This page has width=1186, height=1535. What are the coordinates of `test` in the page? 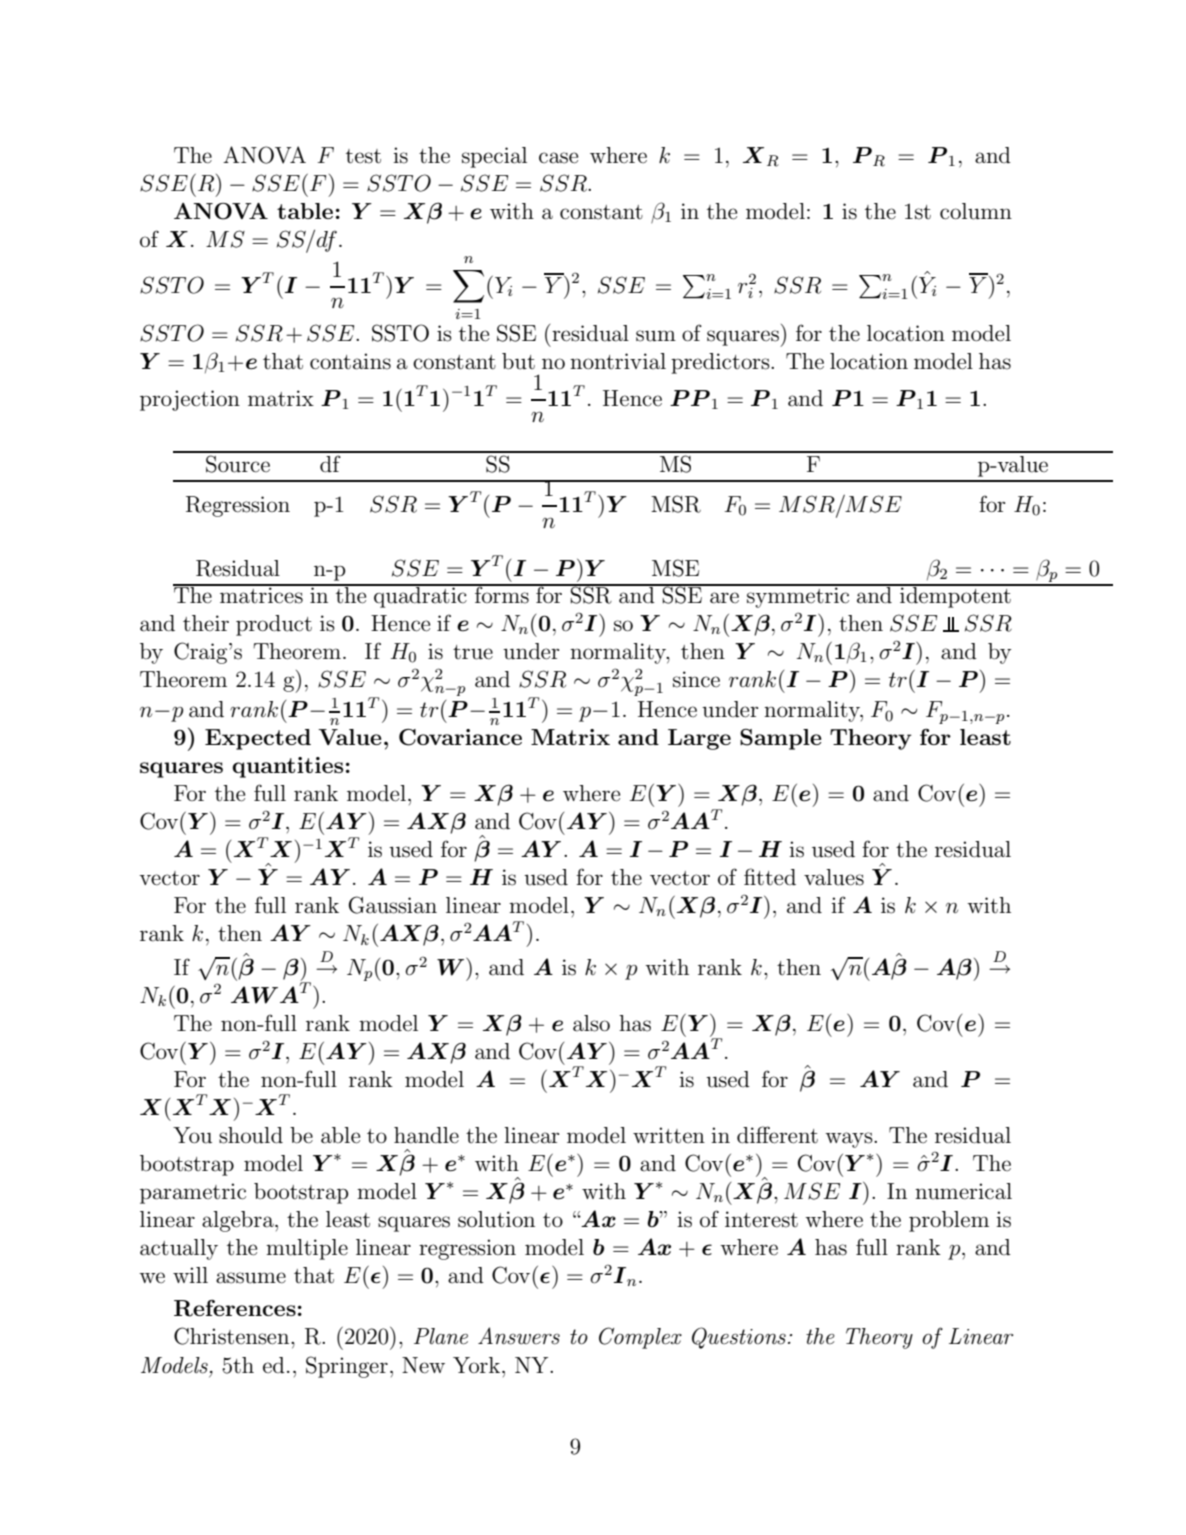 It's located at (363, 156).
